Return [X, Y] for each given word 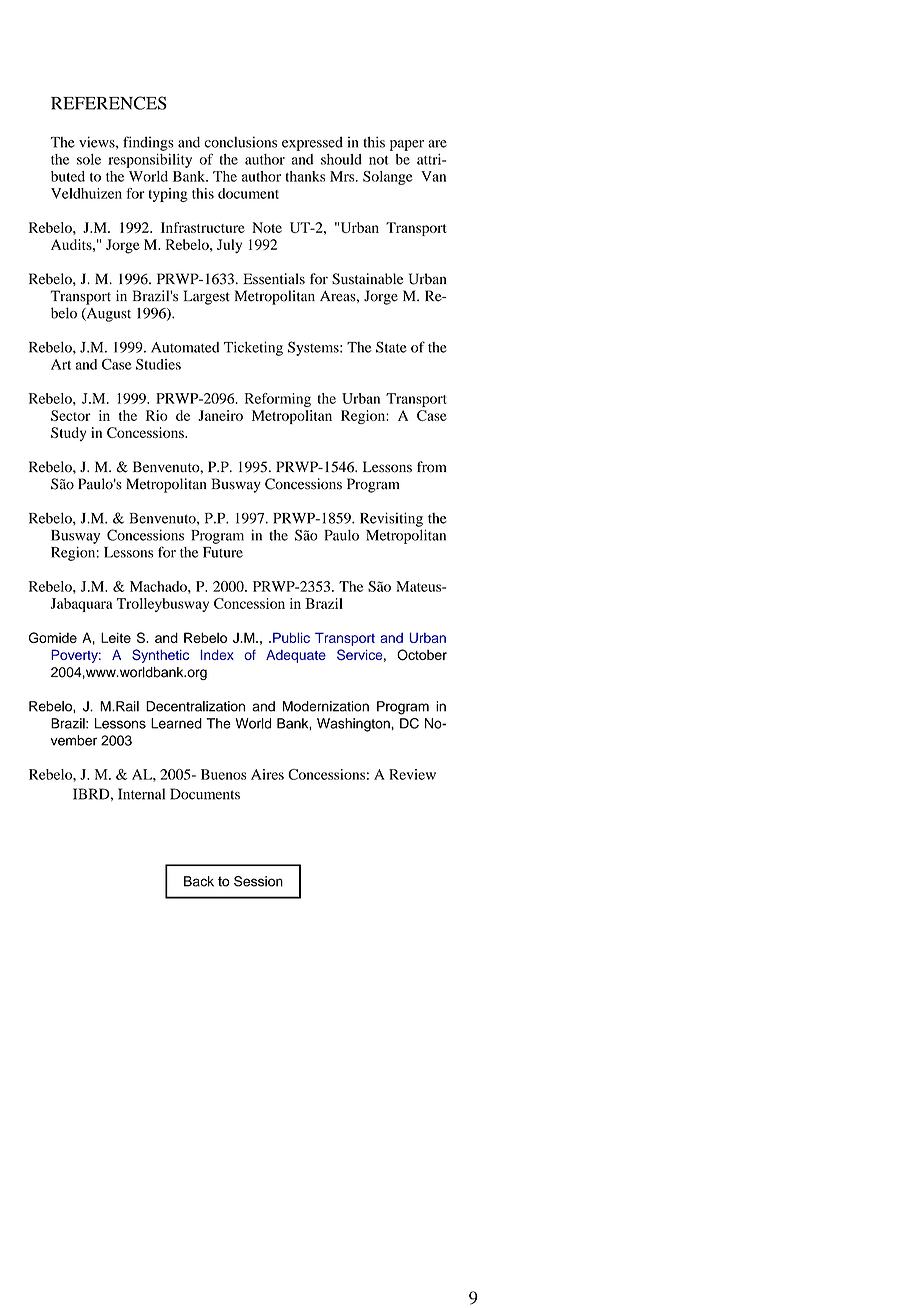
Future [223, 552]
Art [61, 364]
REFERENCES [109, 103]
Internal [141, 794]
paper [407, 145]
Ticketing [253, 348]
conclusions [240, 142]
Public [291, 637]
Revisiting [391, 519]
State [391, 347]
